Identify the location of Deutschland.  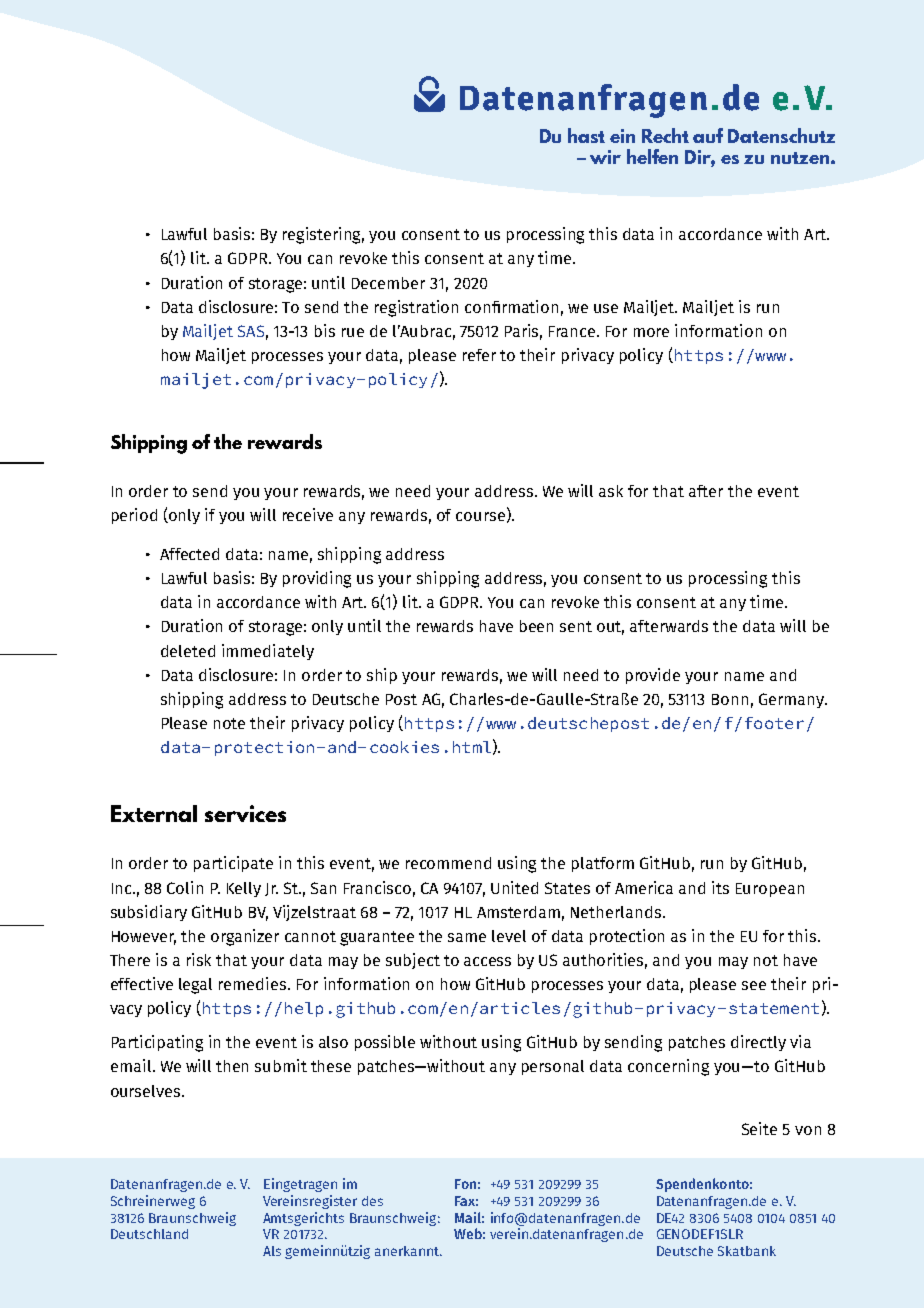
(149, 1234).
